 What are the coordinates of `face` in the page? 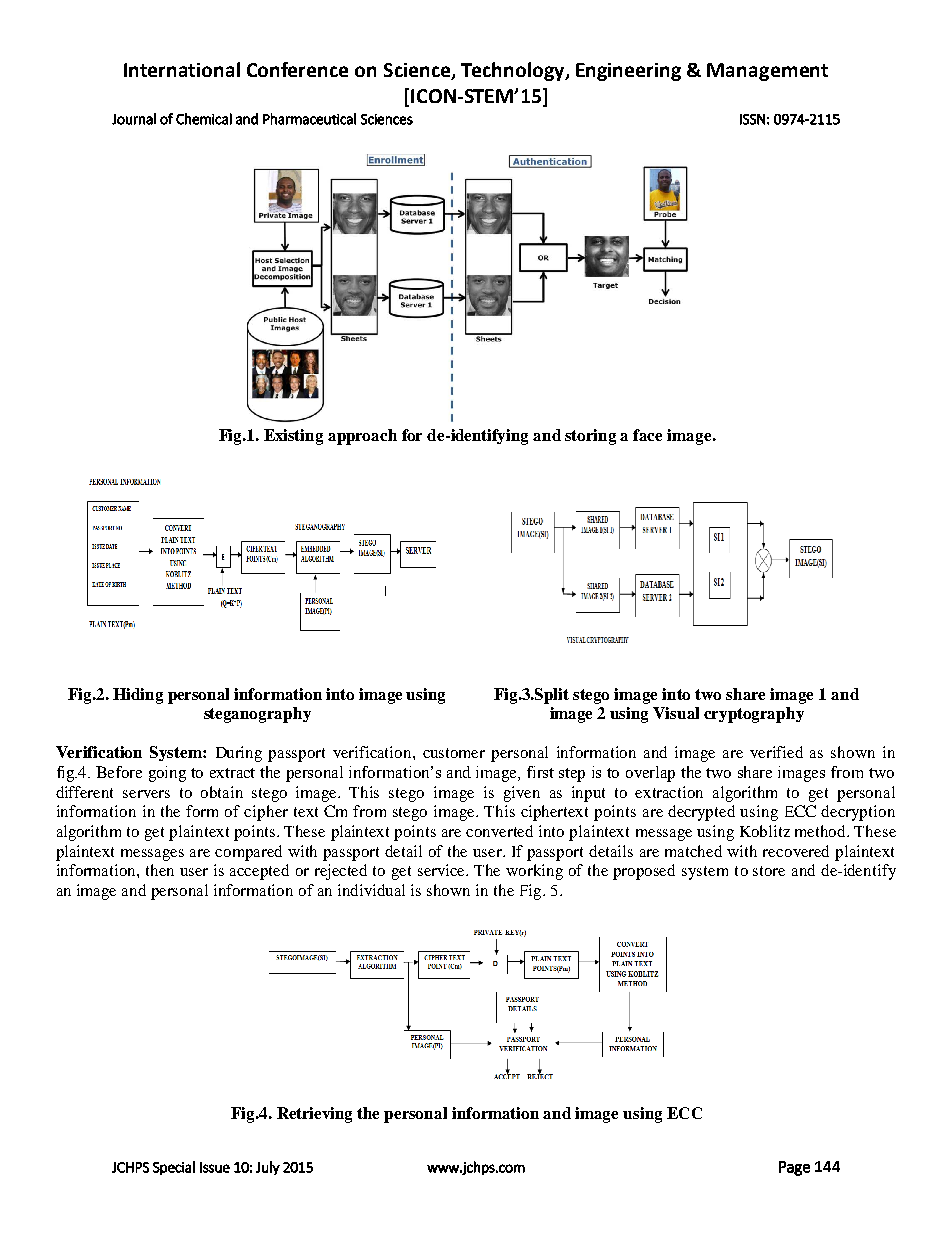 It's located at (647, 435).
